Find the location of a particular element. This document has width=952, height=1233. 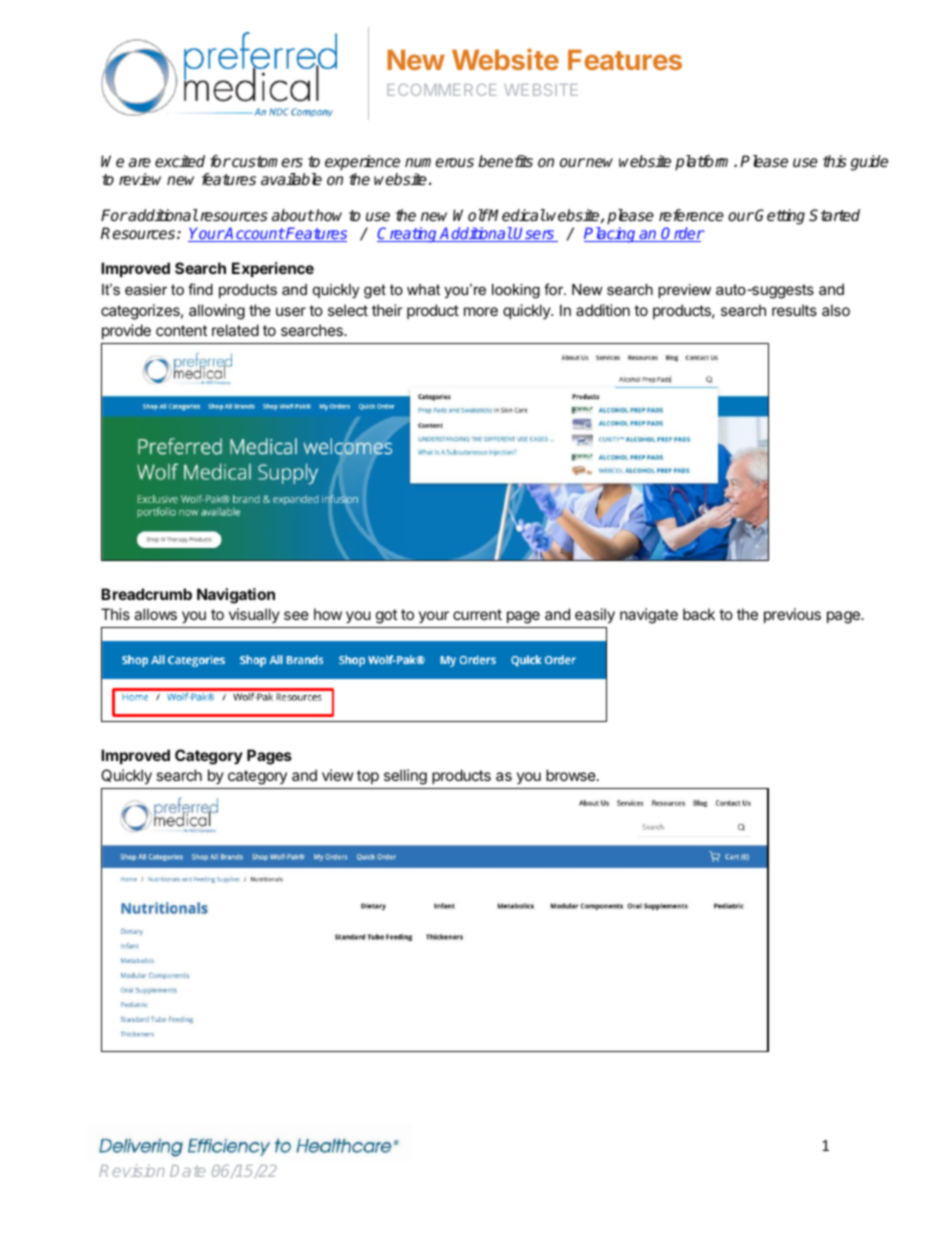

previous is located at coordinates (792, 615).
